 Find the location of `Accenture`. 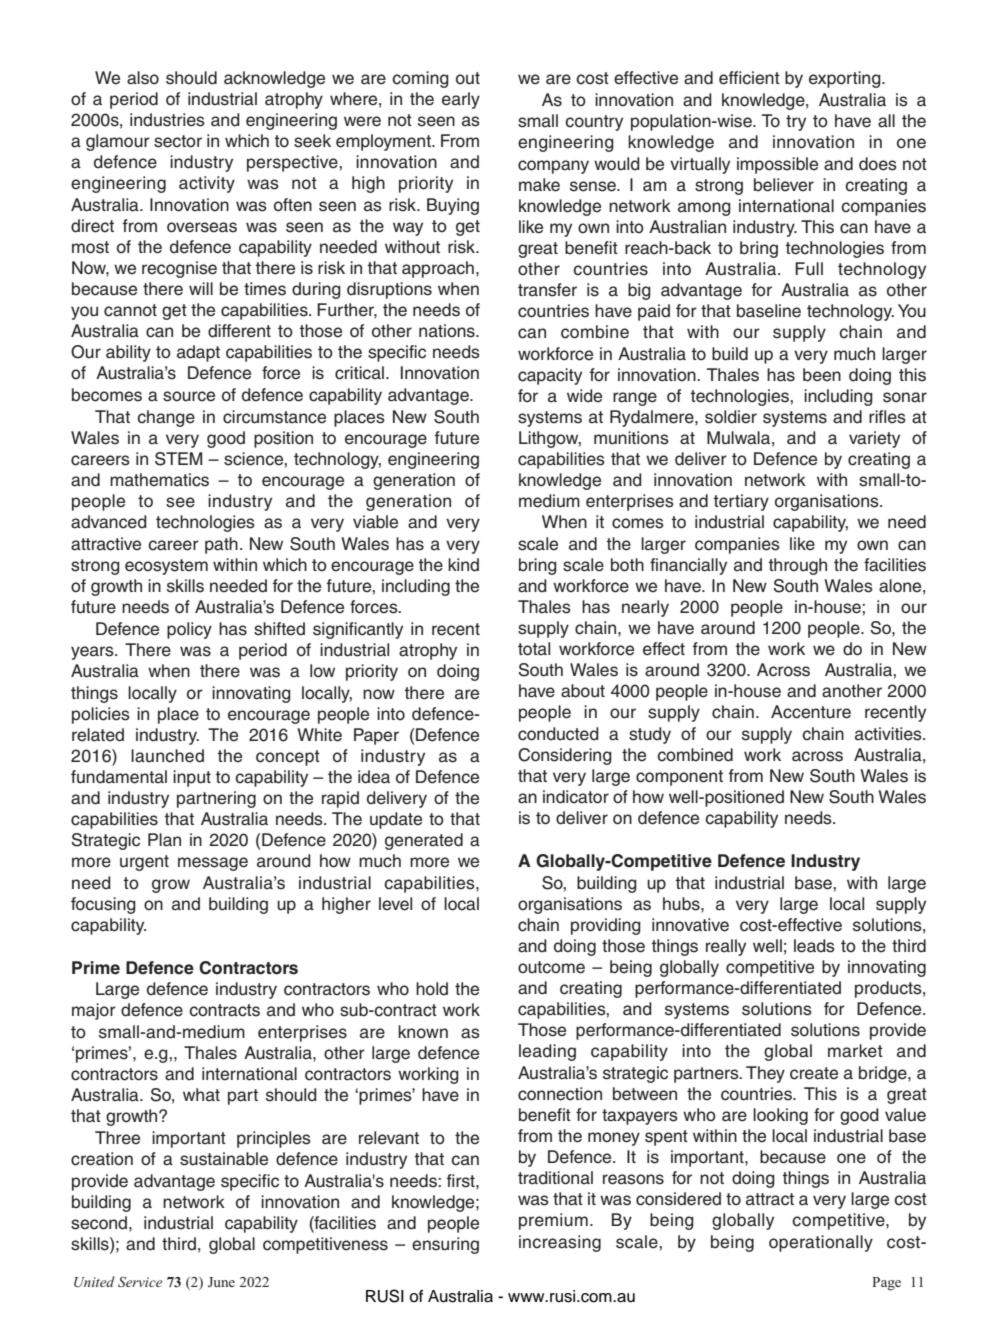

Accenture is located at coordinates (811, 712).
